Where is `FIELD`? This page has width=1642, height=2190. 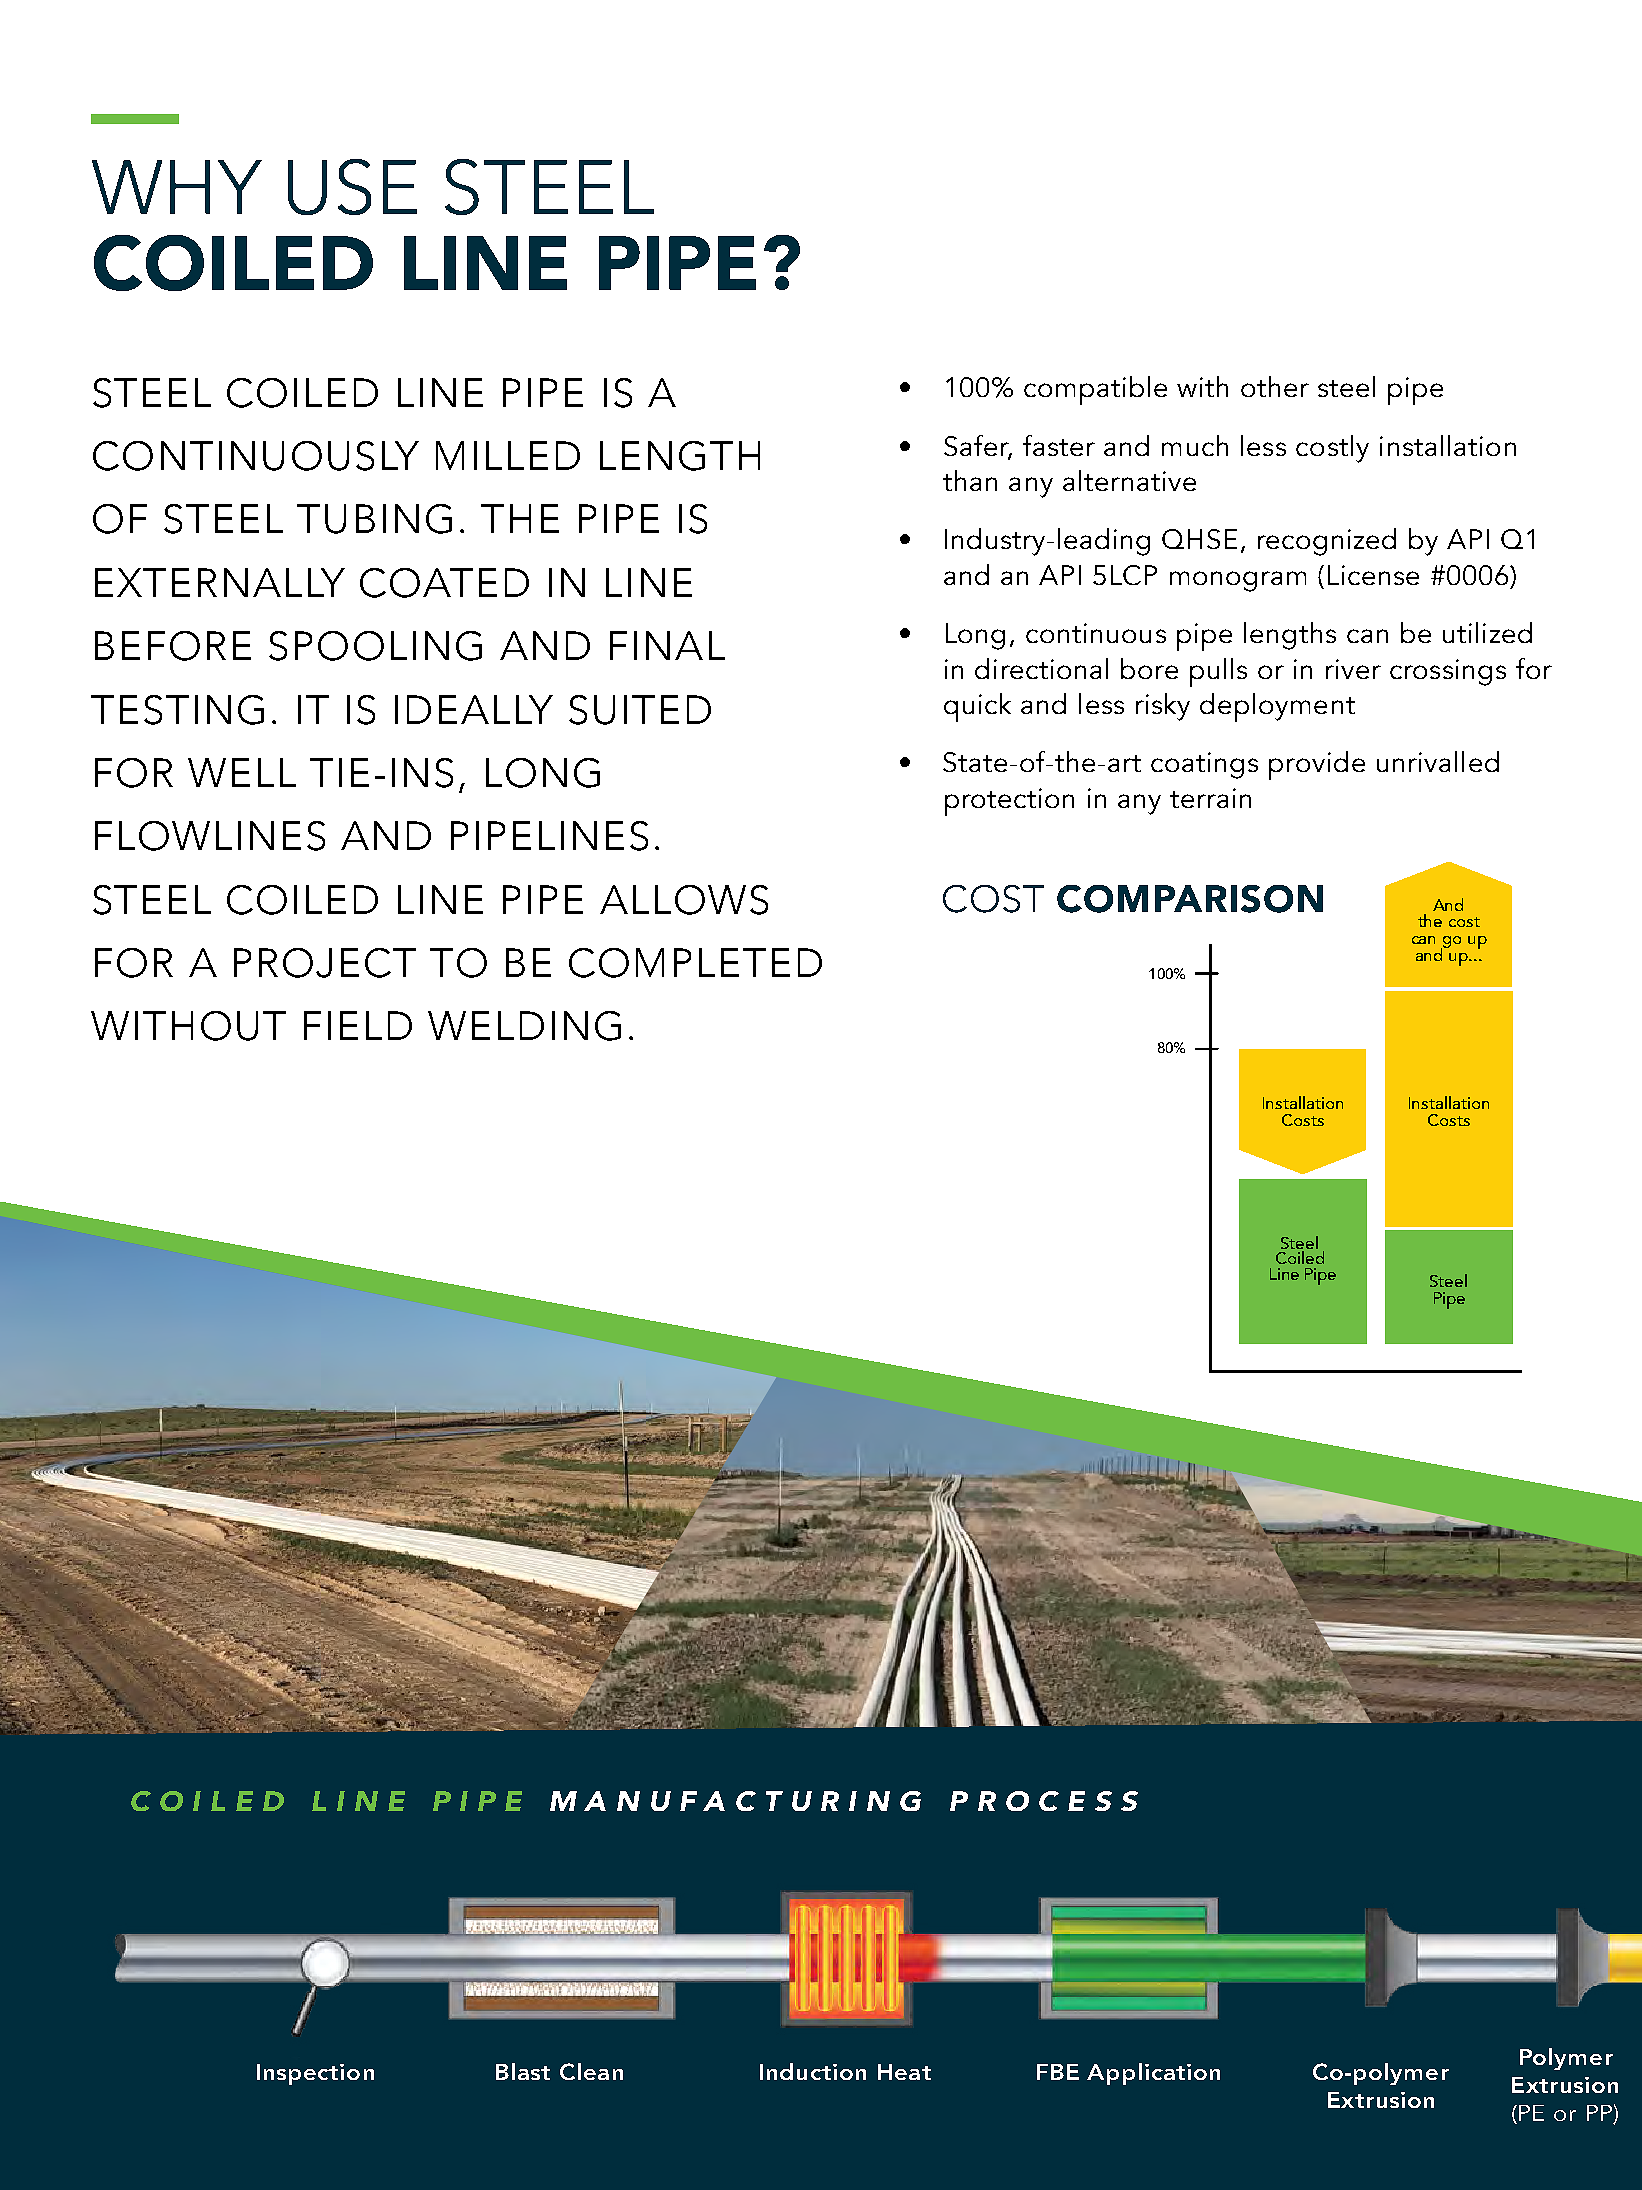 FIELD is located at coordinates (358, 1025).
